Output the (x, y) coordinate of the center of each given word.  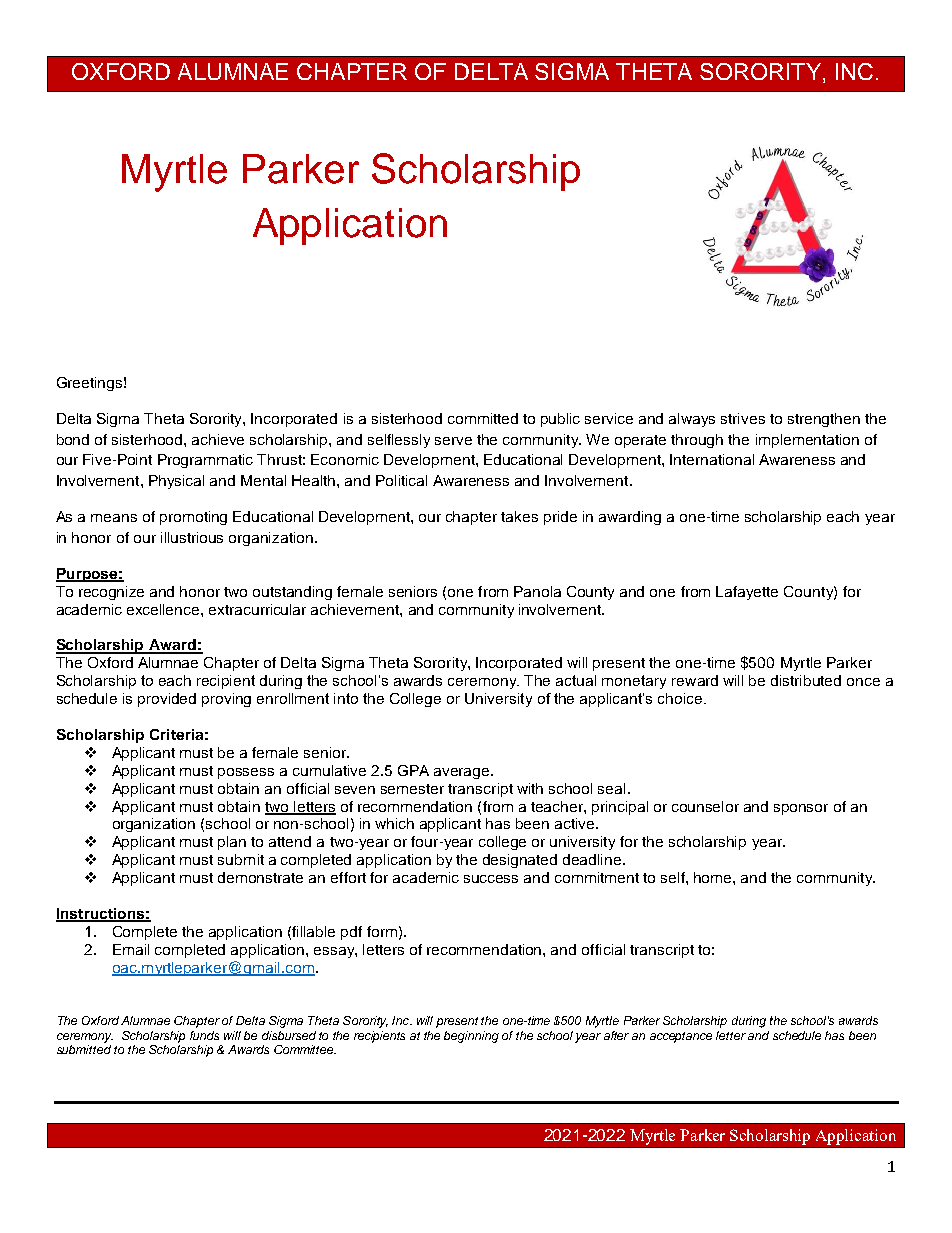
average (463, 773)
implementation (807, 441)
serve (453, 441)
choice (681, 698)
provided (167, 700)
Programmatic (205, 461)
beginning (471, 1037)
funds (204, 1035)
